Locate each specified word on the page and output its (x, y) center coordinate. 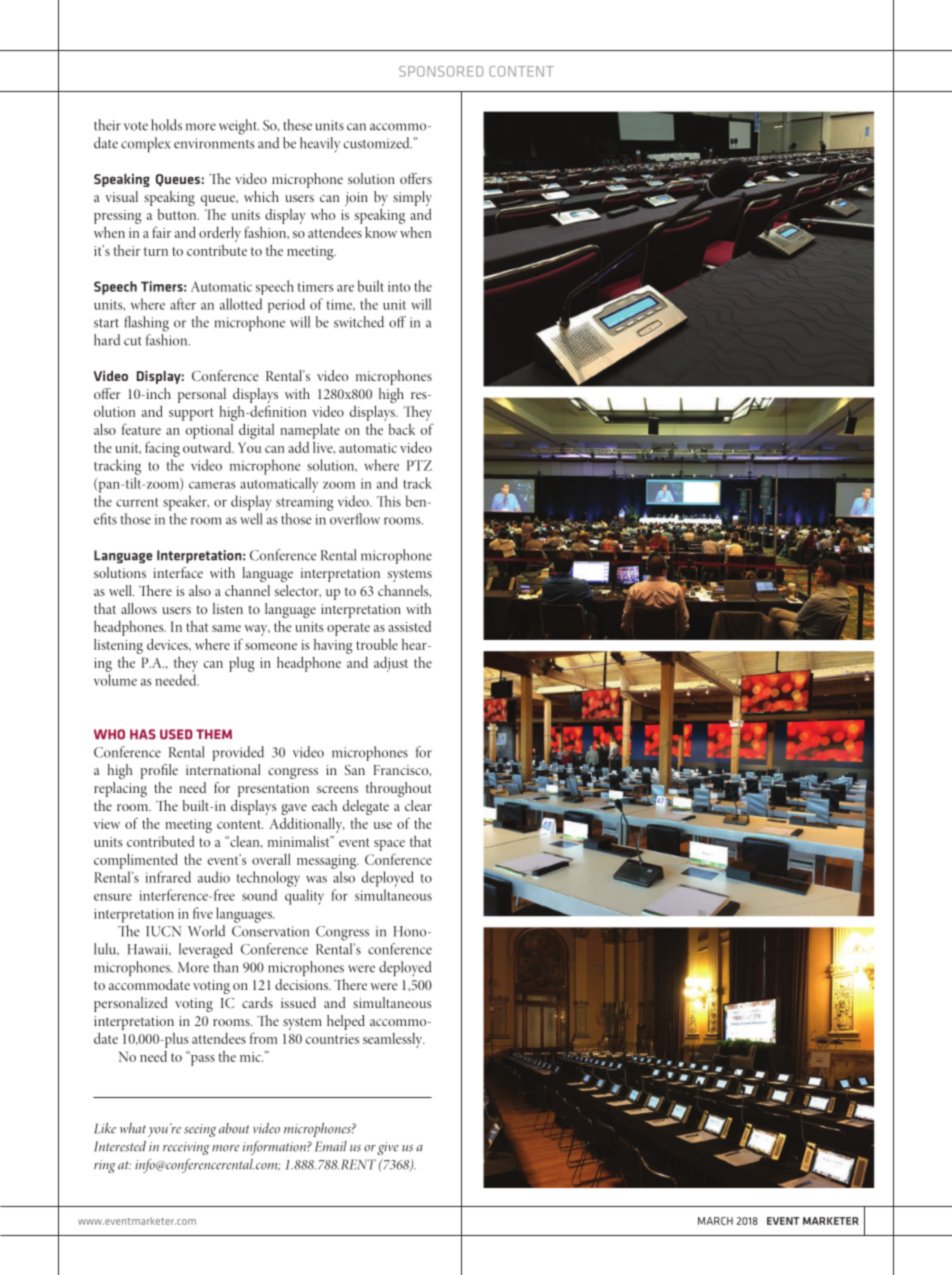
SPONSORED (441, 71)
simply (412, 198)
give (388, 1148)
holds (166, 125)
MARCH (715, 1221)
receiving (186, 1148)
